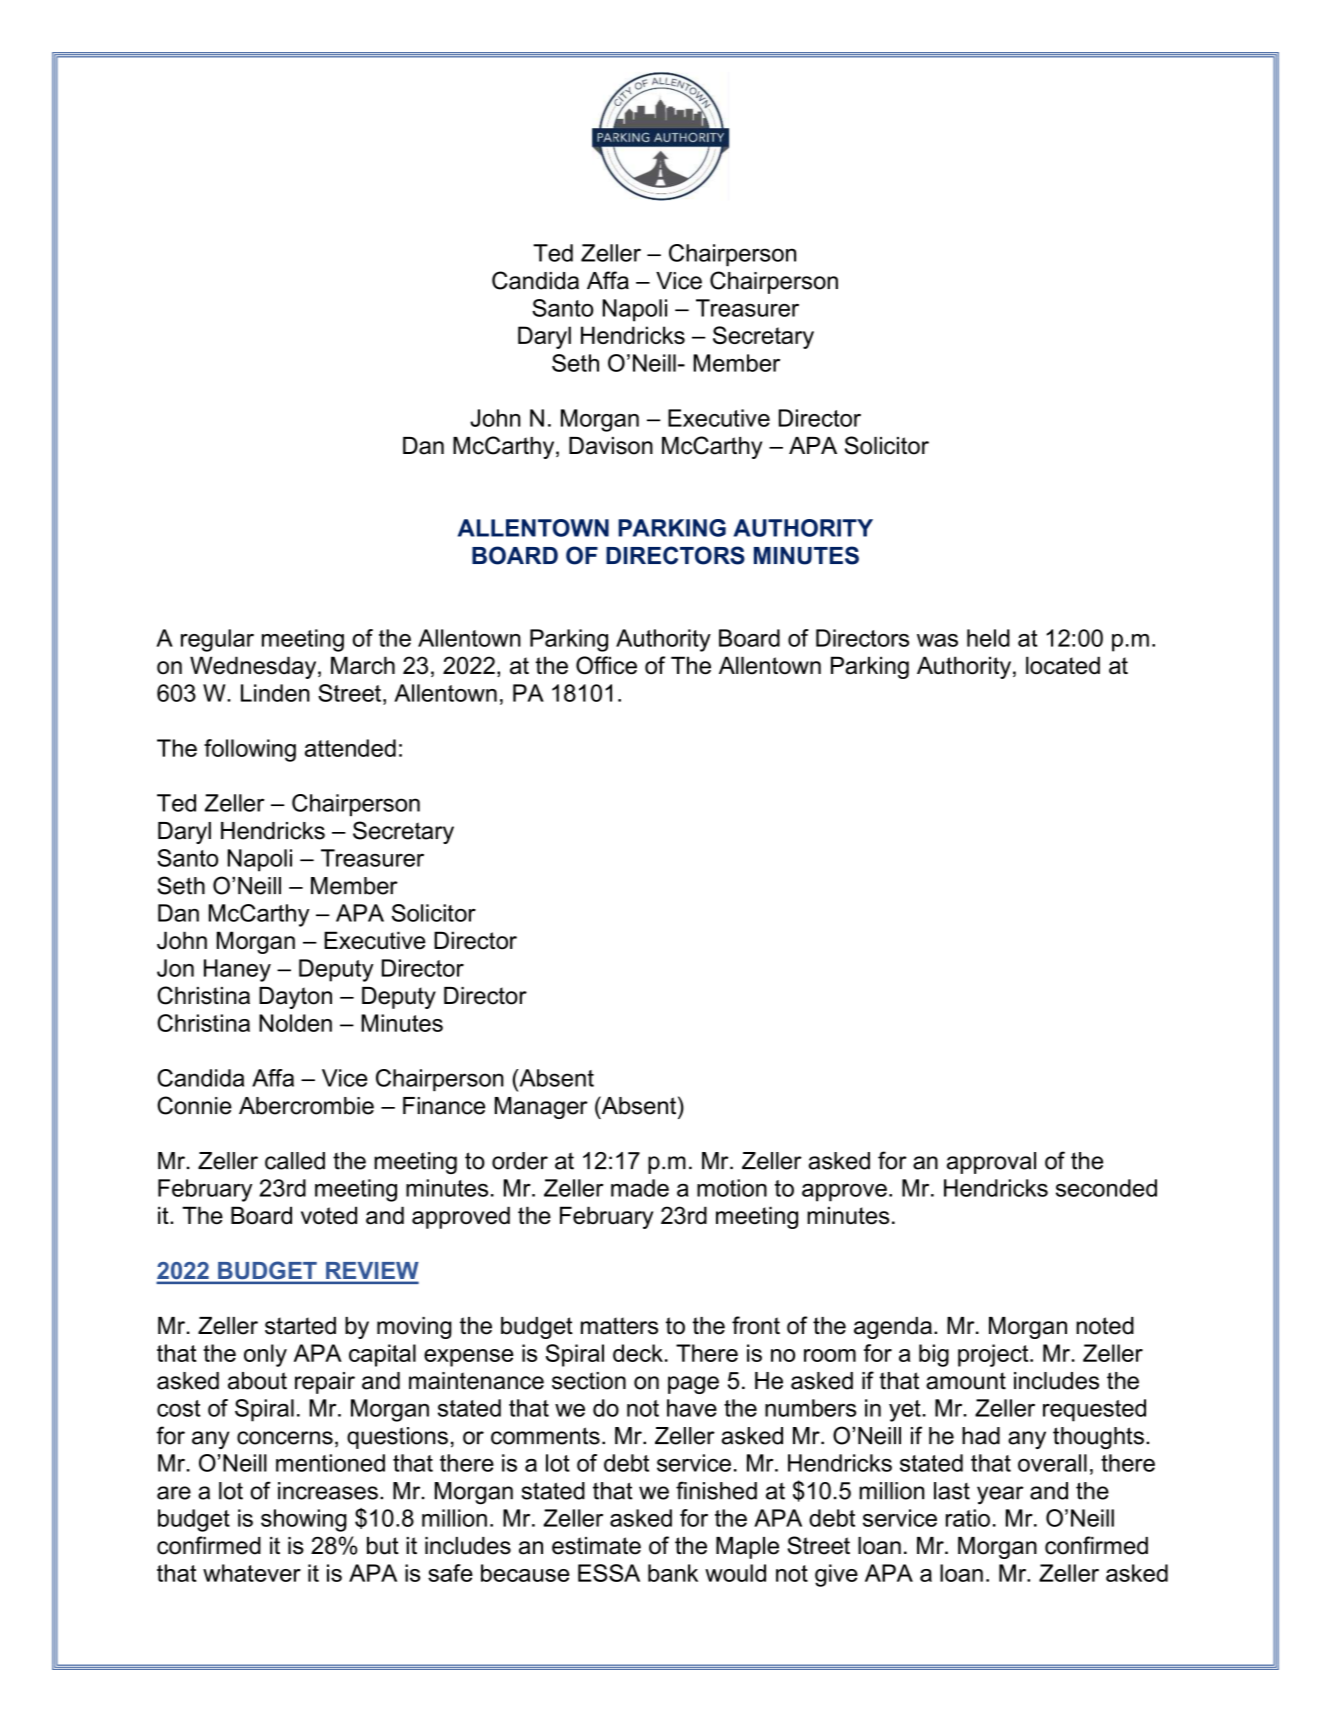 The height and width of the screenshot is (1722, 1331). What do you see at coordinates (991, 1163) in the screenshot?
I see `approval` at bounding box center [991, 1163].
